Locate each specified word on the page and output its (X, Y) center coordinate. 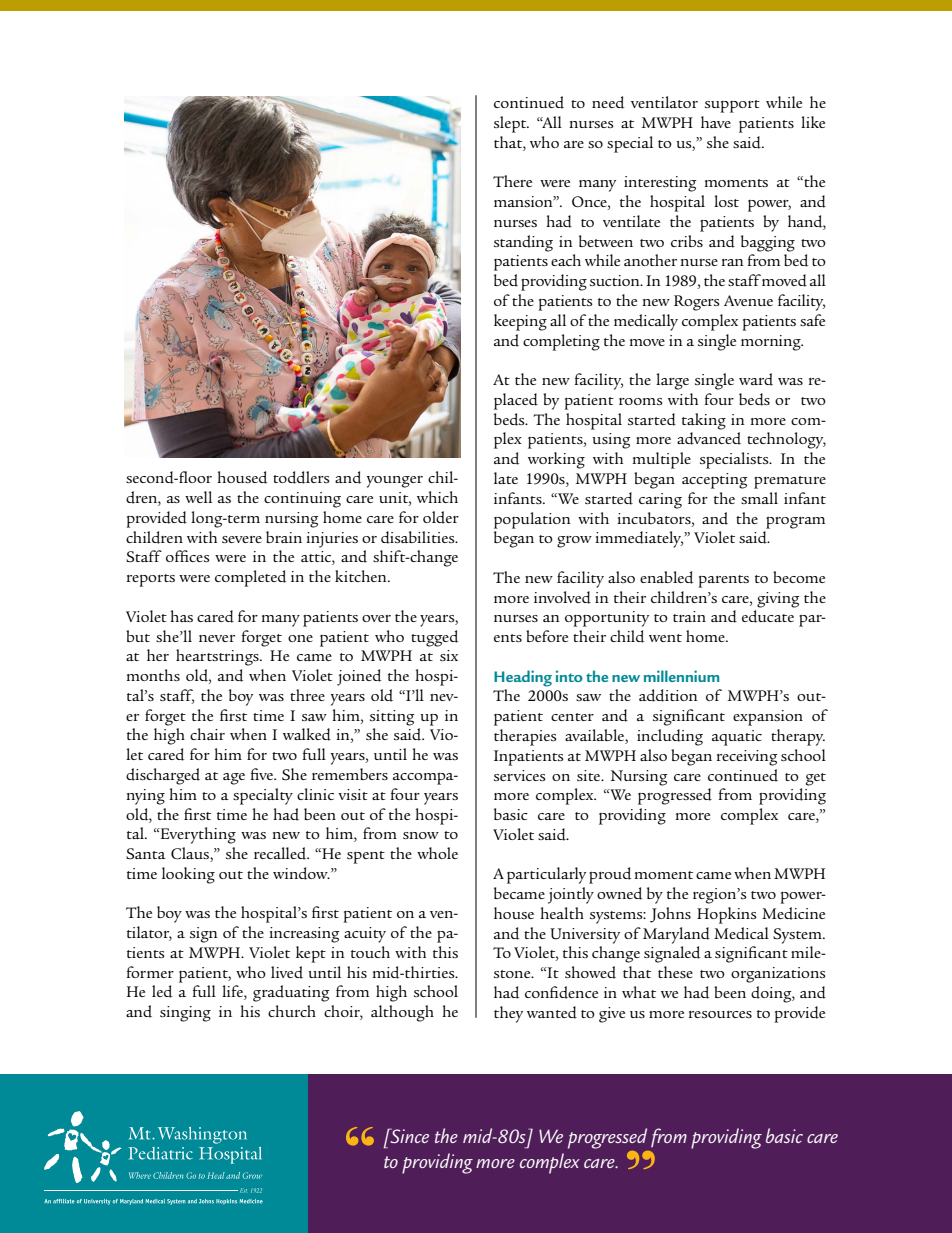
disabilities (419, 537)
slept (511, 124)
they (508, 1014)
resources (720, 1014)
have (716, 122)
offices (188, 556)
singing (185, 1014)
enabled (667, 577)
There (512, 181)
